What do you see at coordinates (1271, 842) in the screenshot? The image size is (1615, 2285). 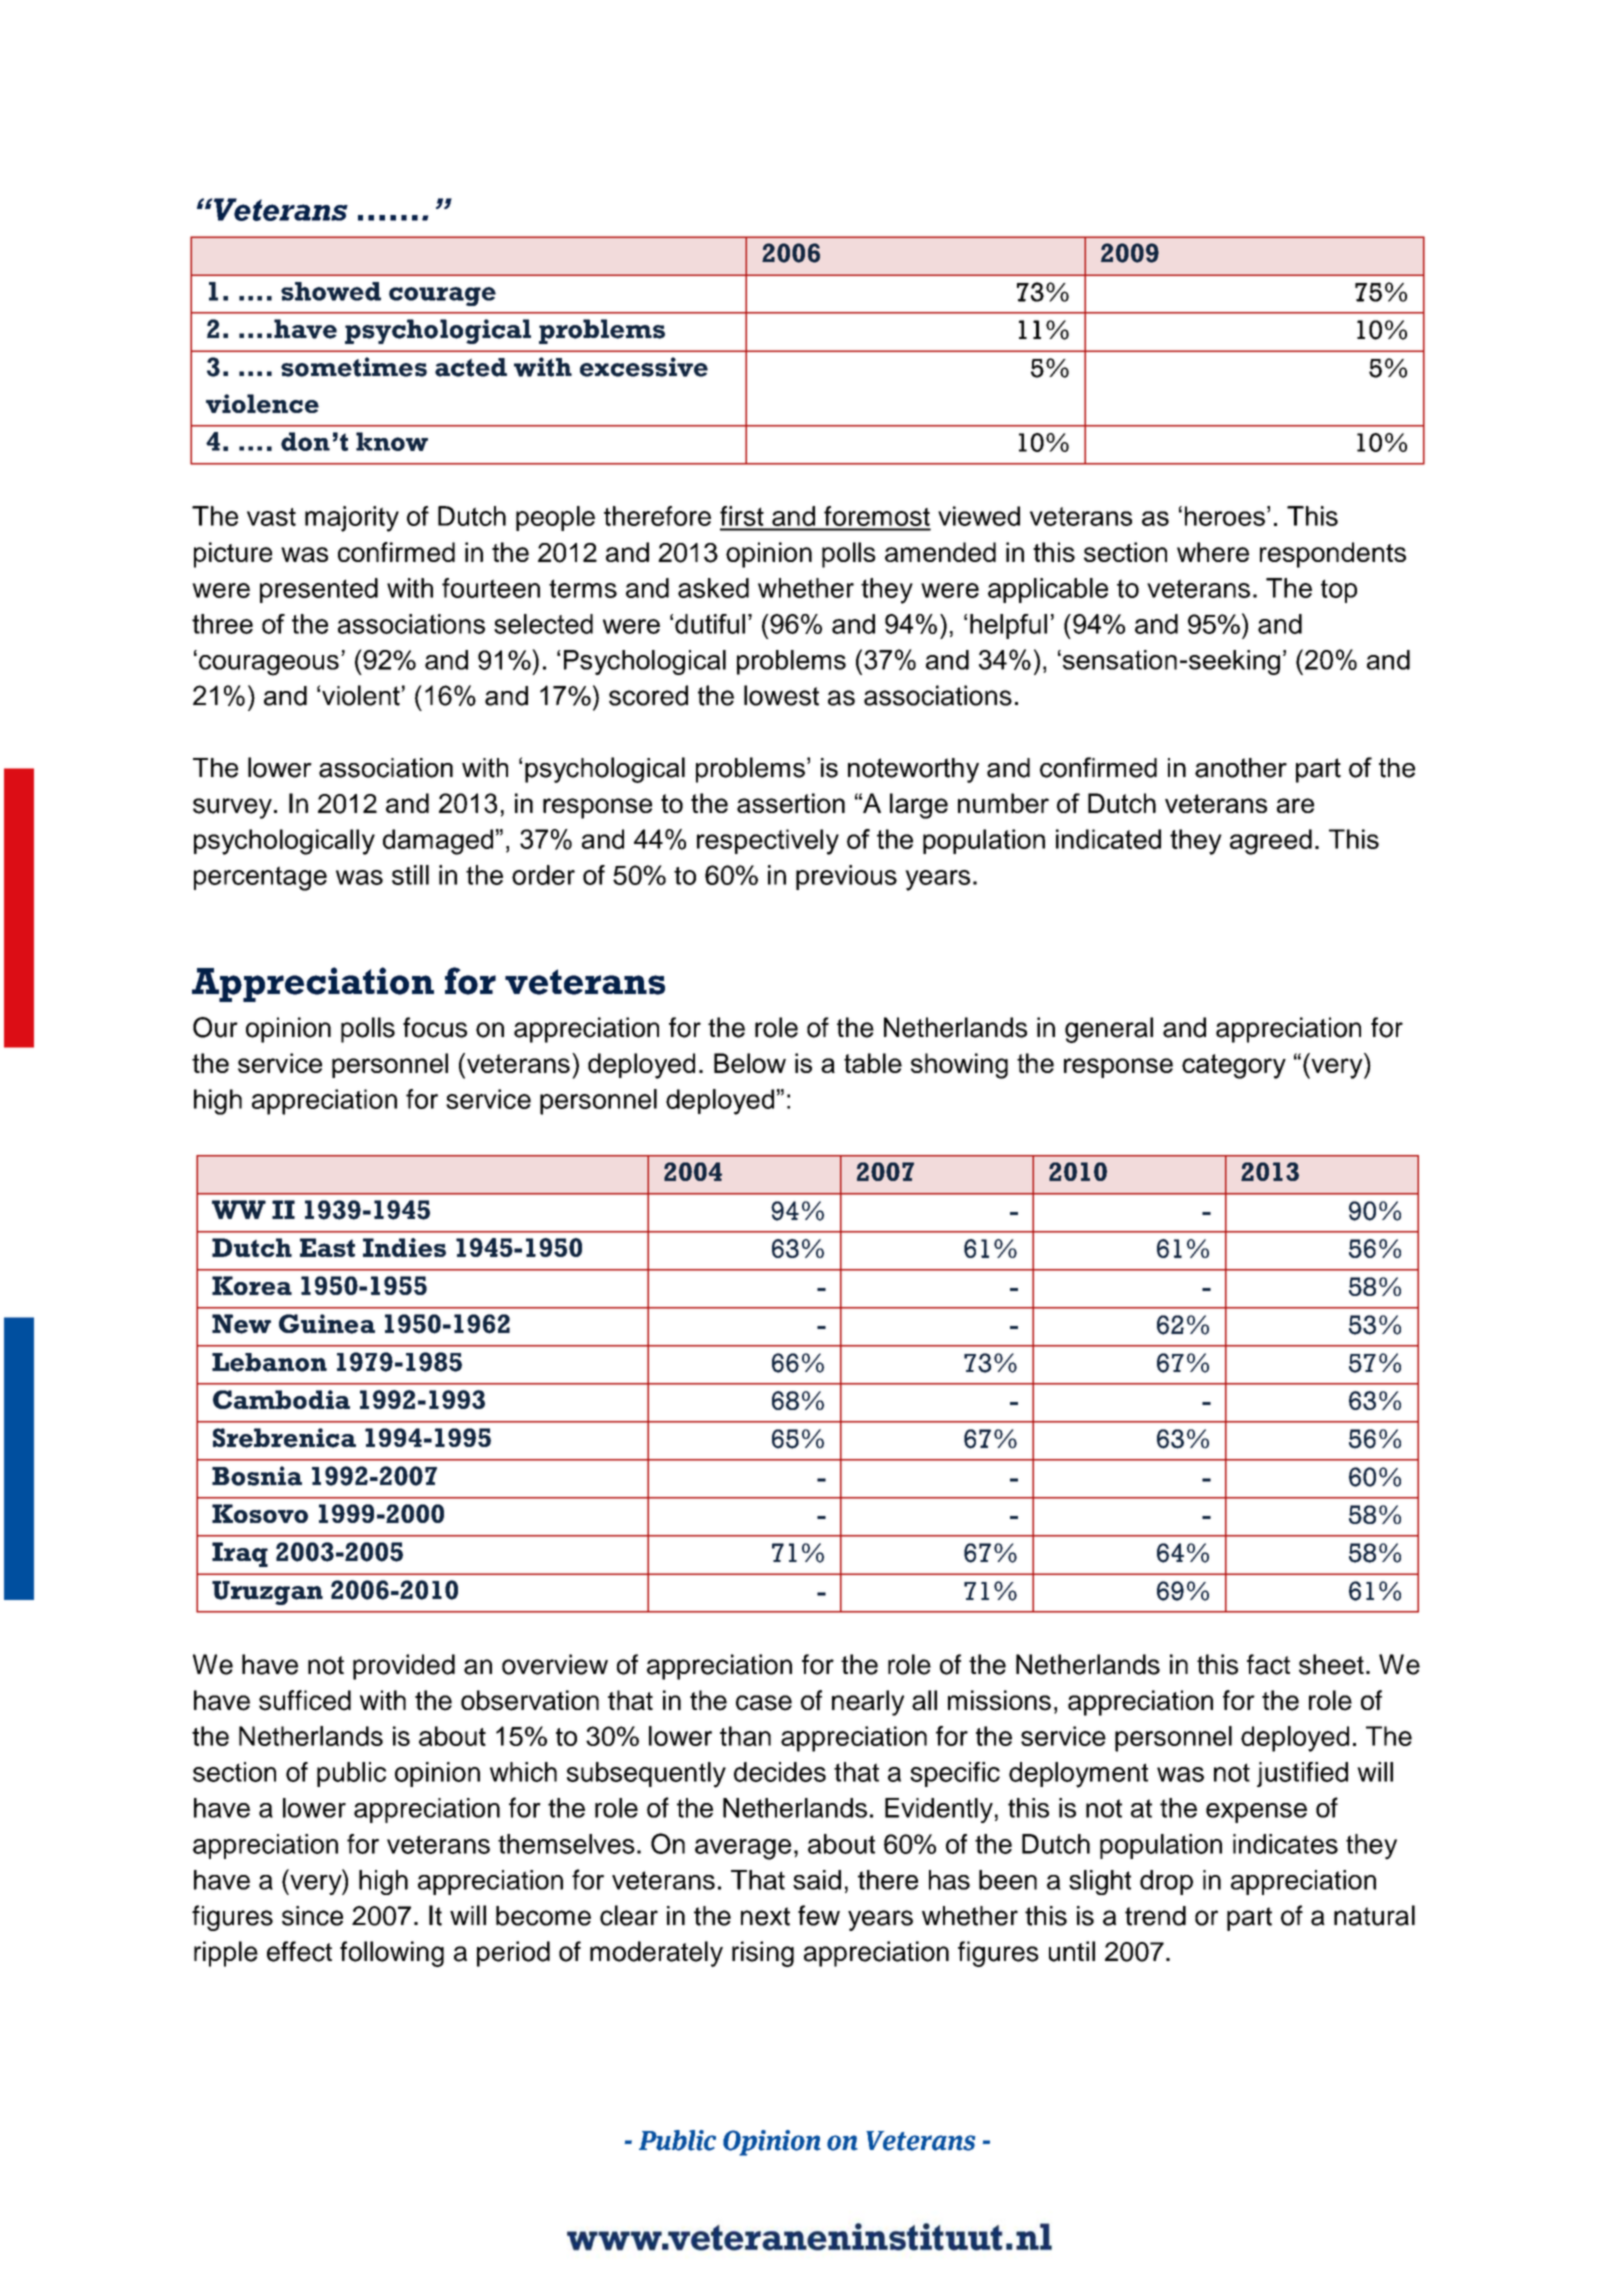 I see `agreed` at bounding box center [1271, 842].
